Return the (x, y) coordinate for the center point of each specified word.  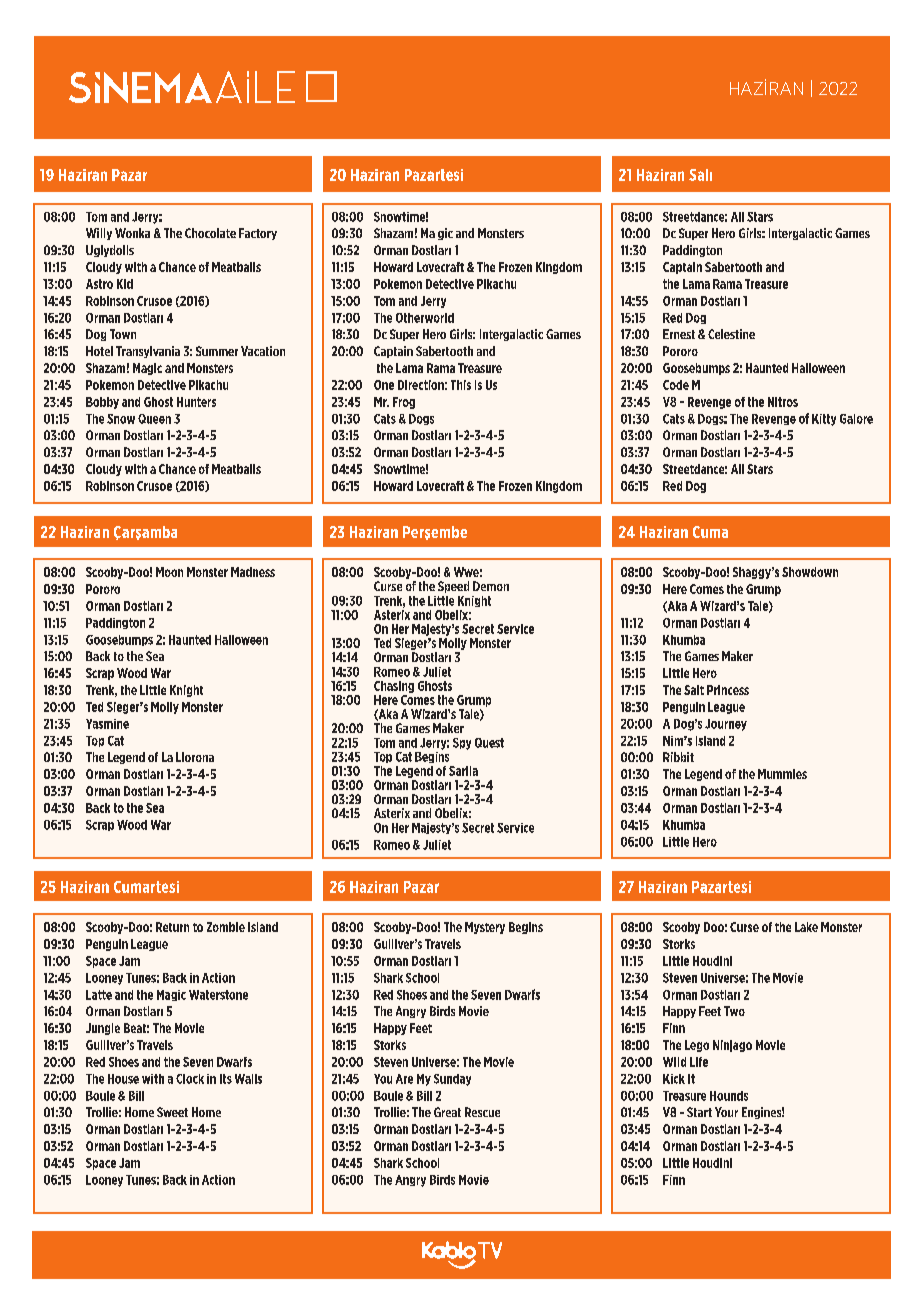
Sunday (452, 1080)
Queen (154, 419)
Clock (190, 1079)
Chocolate (210, 233)
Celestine (731, 334)
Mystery (485, 928)
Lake (806, 927)
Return (172, 927)
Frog (404, 403)
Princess (728, 690)
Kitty (824, 420)
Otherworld (425, 318)
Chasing (394, 687)
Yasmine (107, 724)
